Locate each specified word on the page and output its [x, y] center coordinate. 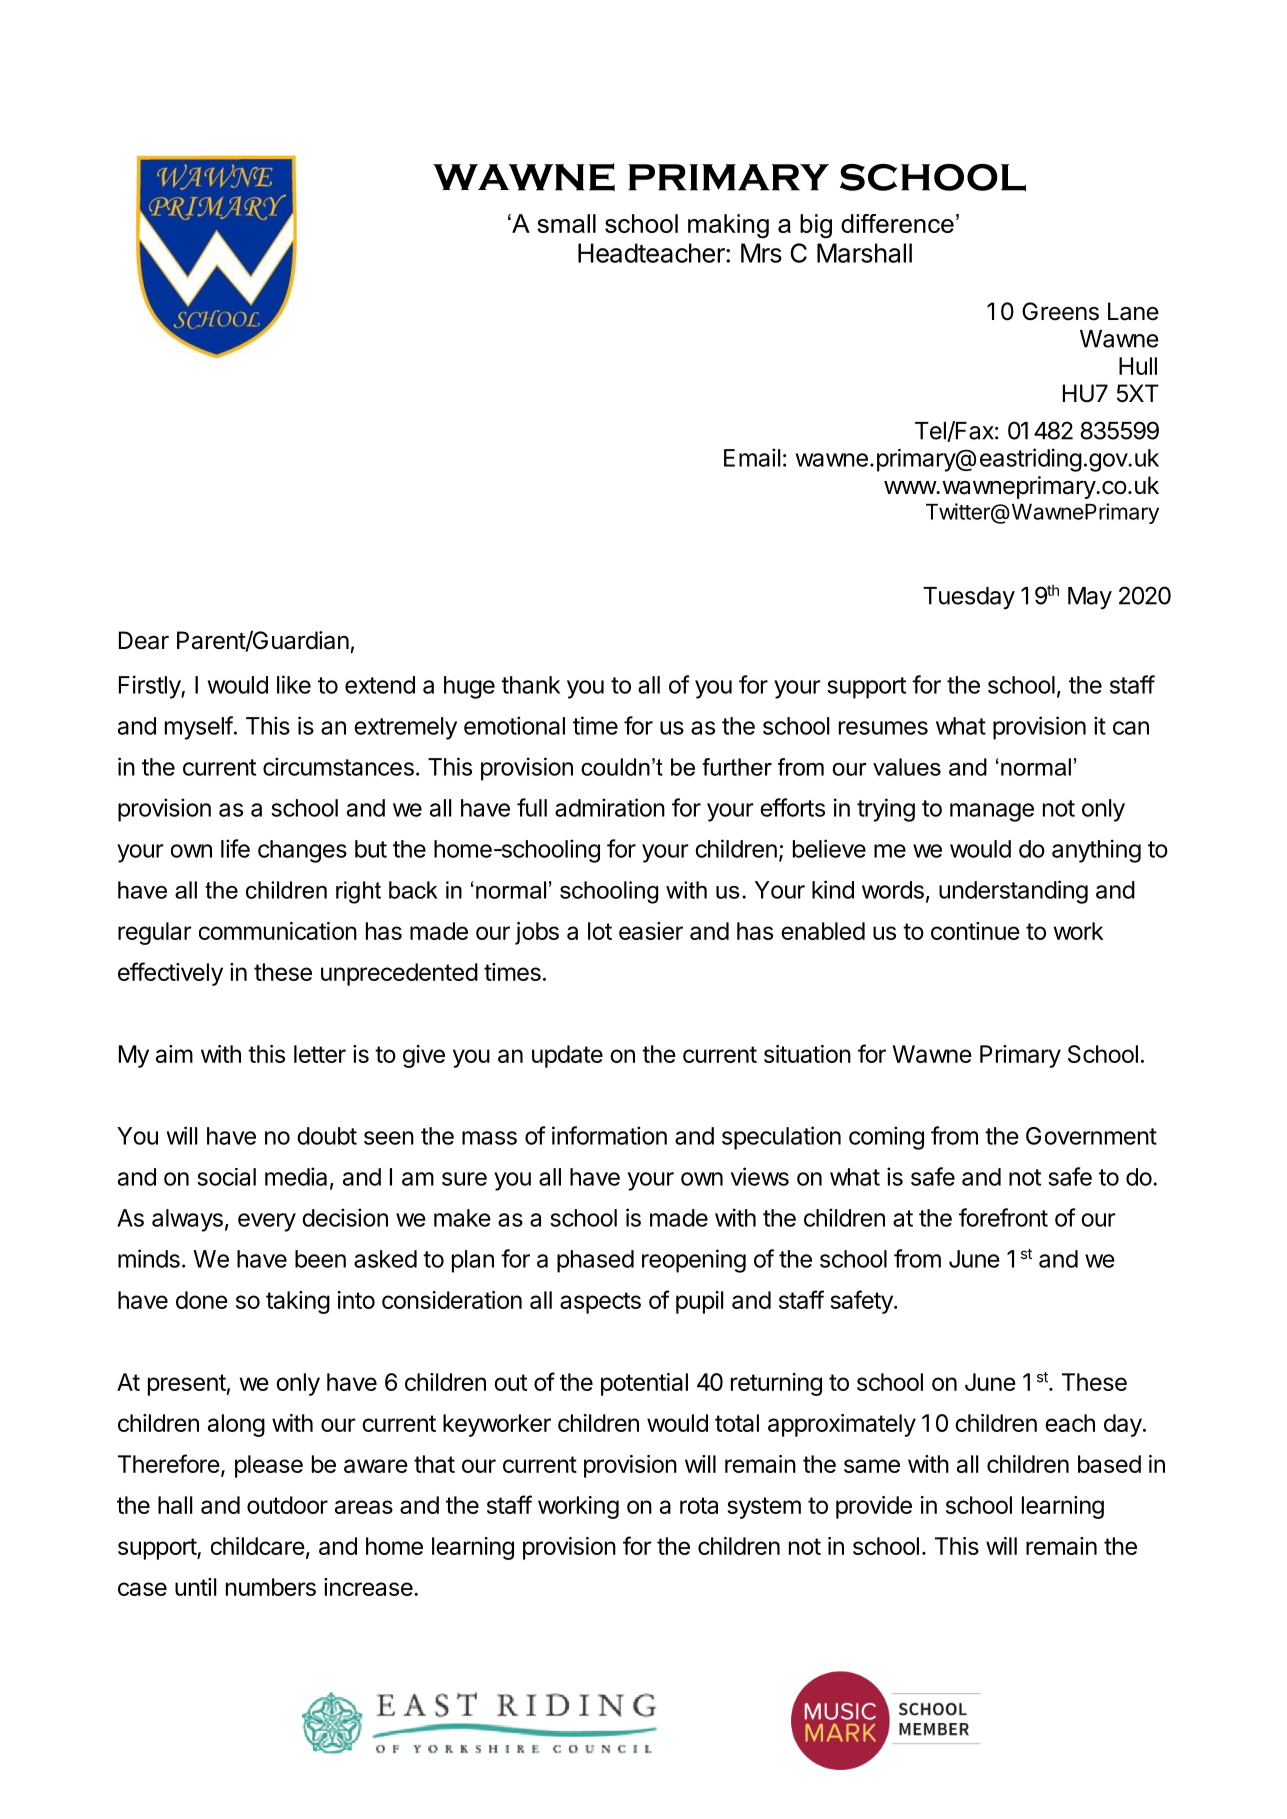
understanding [1013, 892]
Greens [1060, 311]
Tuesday [969, 598]
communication [278, 931]
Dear [144, 640]
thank [530, 685]
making [728, 226]
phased [595, 1261]
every [267, 1222]
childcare [258, 1546]
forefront [1003, 1217]
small [566, 223]
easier [651, 931]
